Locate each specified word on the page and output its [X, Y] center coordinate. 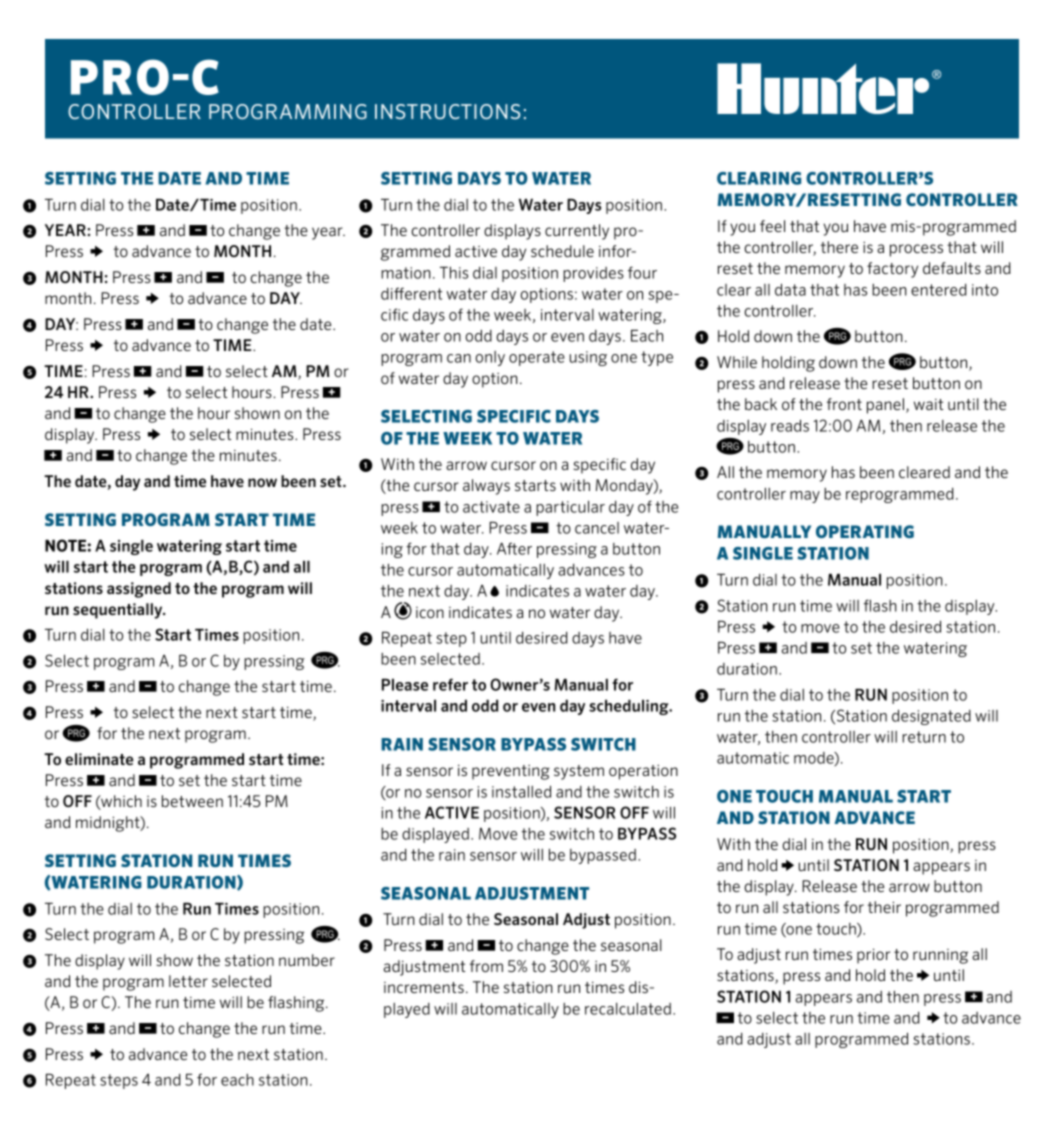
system [579, 772]
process [916, 250]
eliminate [99, 759]
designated [931, 717]
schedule [562, 251]
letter [188, 981]
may [805, 497]
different [411, 293]
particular [570, 508]
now [262, 482]
